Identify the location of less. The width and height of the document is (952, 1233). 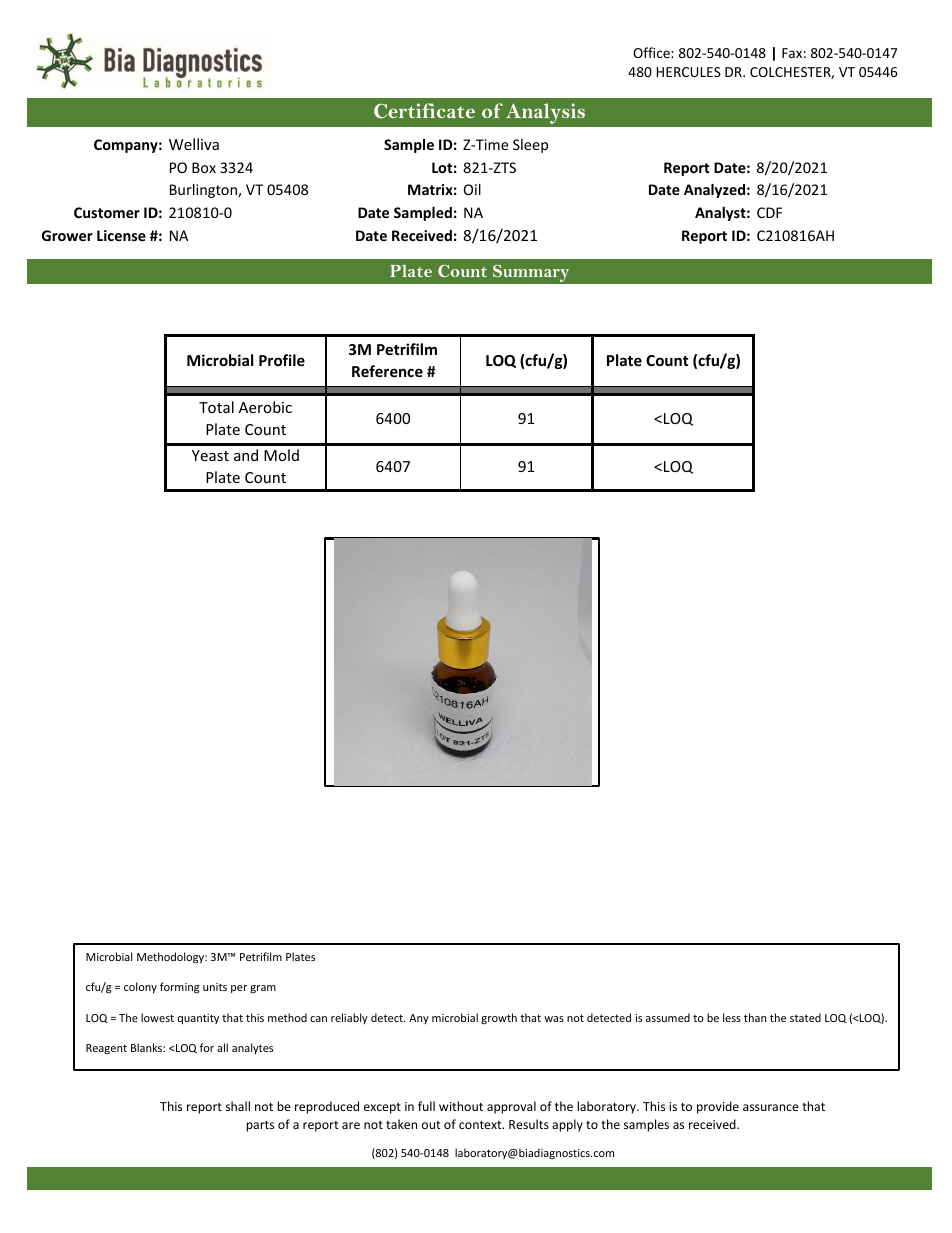
(732, 1017).
